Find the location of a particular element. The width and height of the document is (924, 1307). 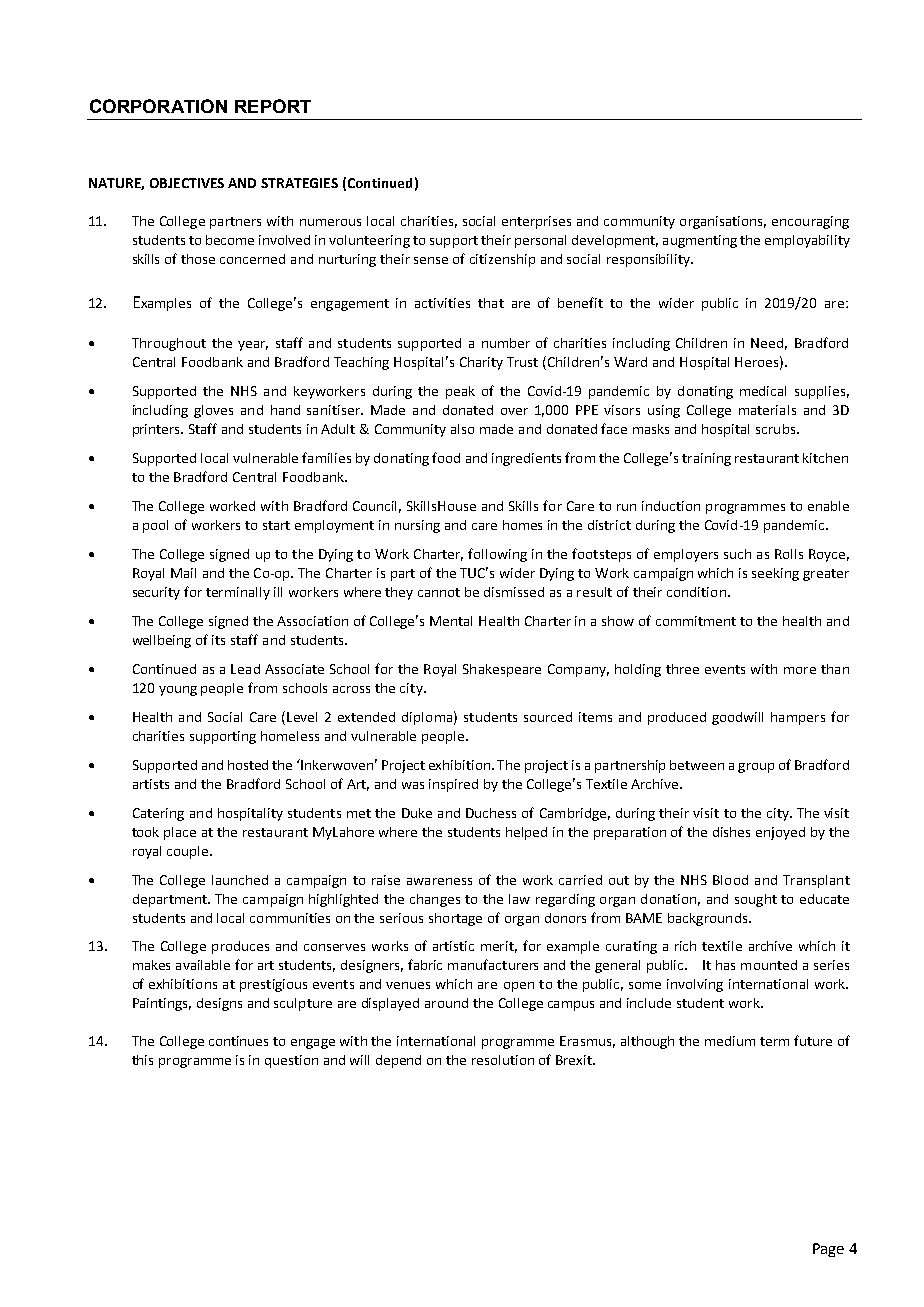

REPORT is located at coordinates (273, 106).
